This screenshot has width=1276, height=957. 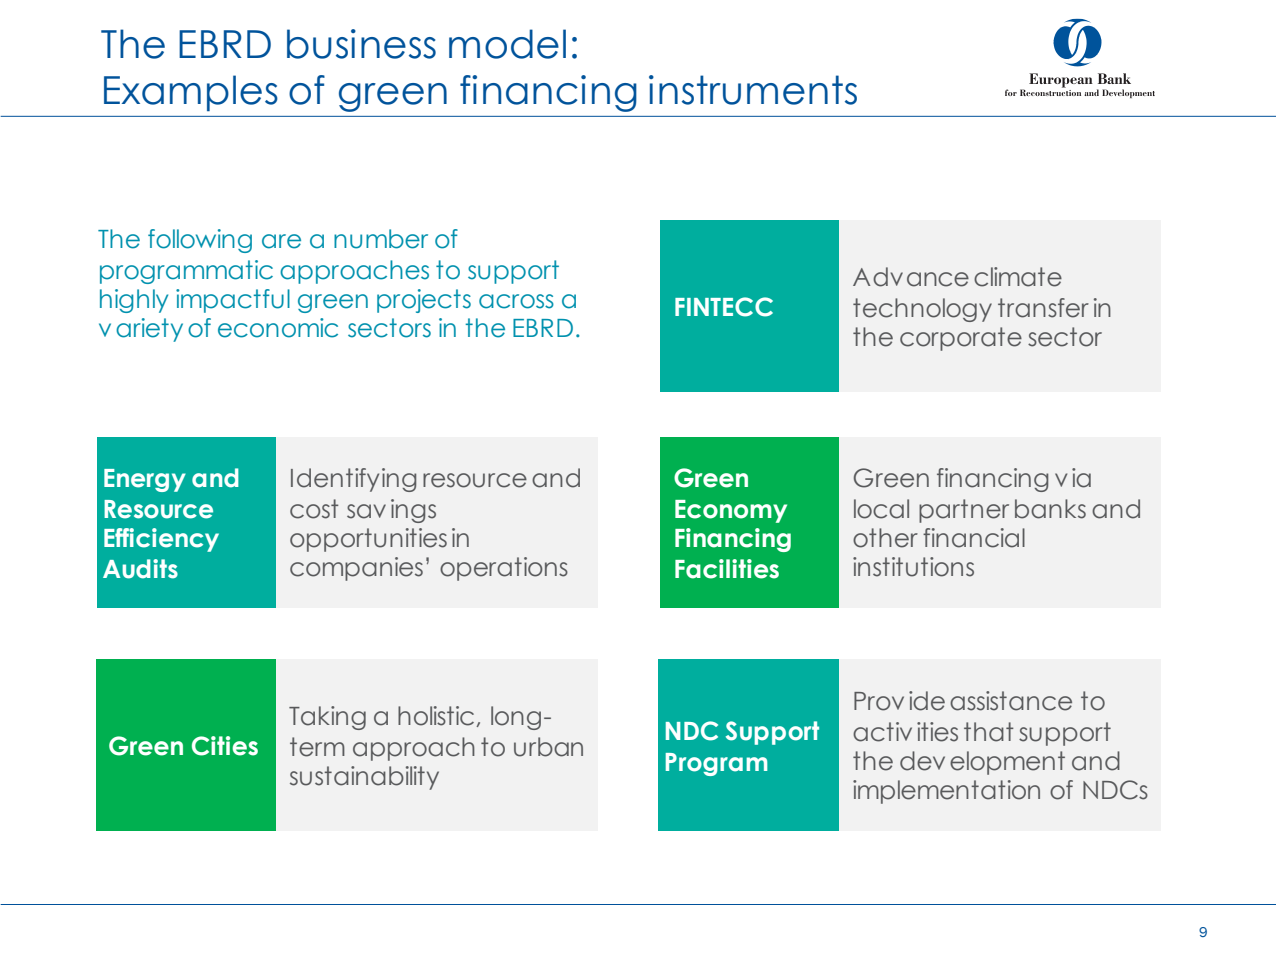 What do you see at coordinates (507, 44) in the screenshot?
I see `model` at bounding box center [507, 44].
